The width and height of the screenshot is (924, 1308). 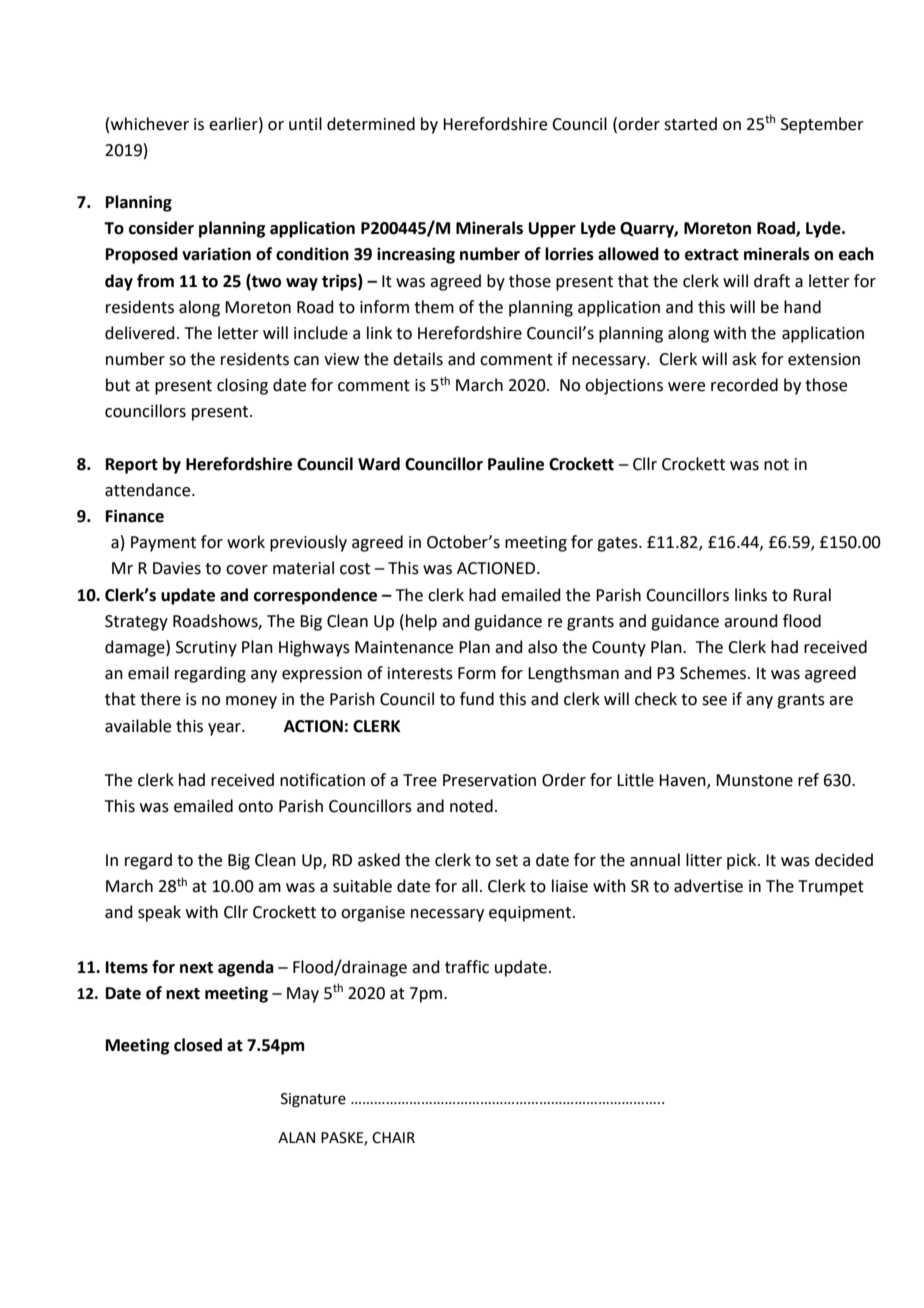 What do you see at coordinates (393, 1138) in the screenshot?
I see `CHAIR` at bounding box center [393, 1138].
